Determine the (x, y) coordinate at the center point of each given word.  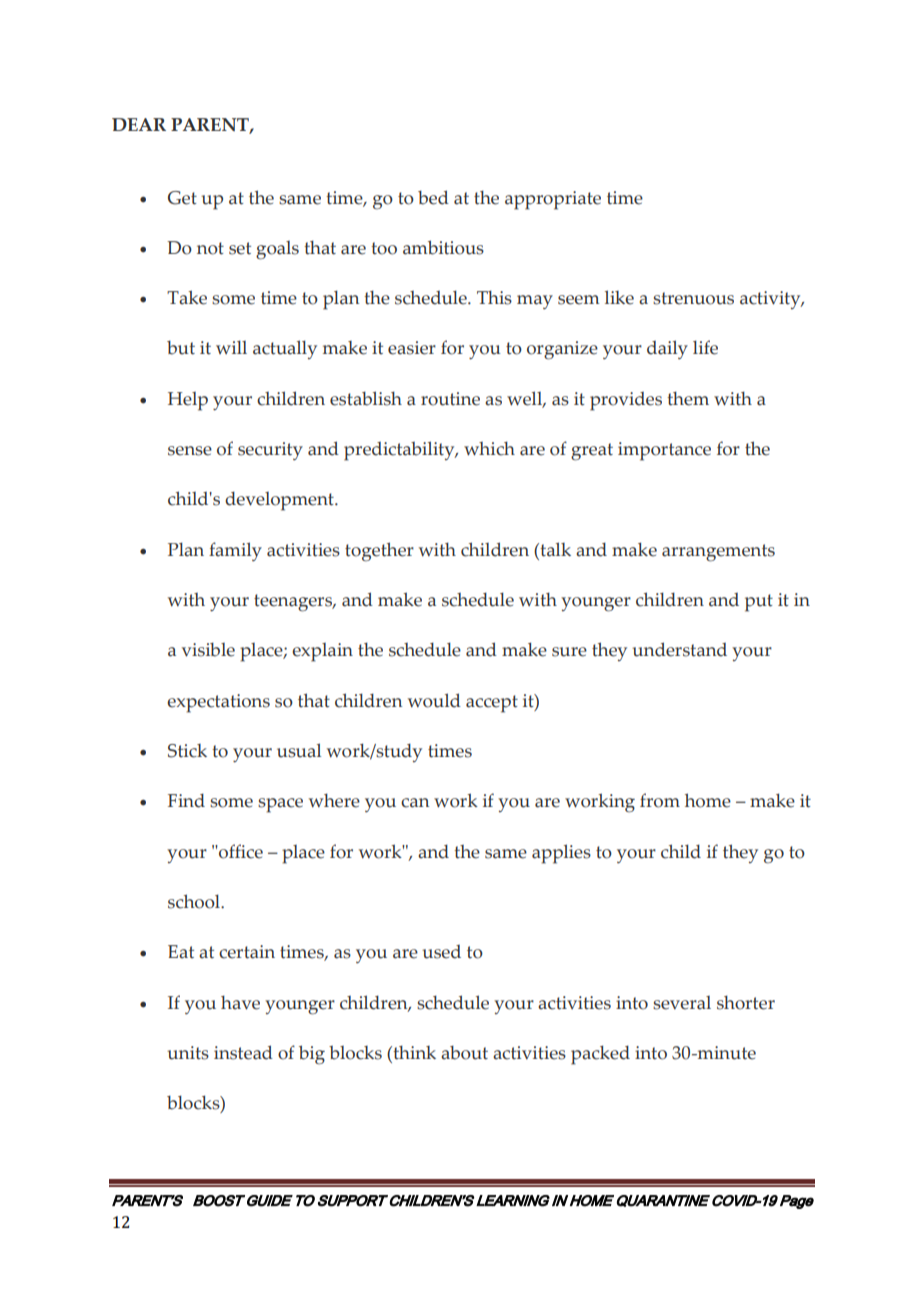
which (489, 448)
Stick (187, 751)
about (464, 1052)
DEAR (139, 124)
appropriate (553, 200)
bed (433, 197)
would (434, 700)
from (660, 800)
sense (190, 451)
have (240, 1002)
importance (664, 451)
